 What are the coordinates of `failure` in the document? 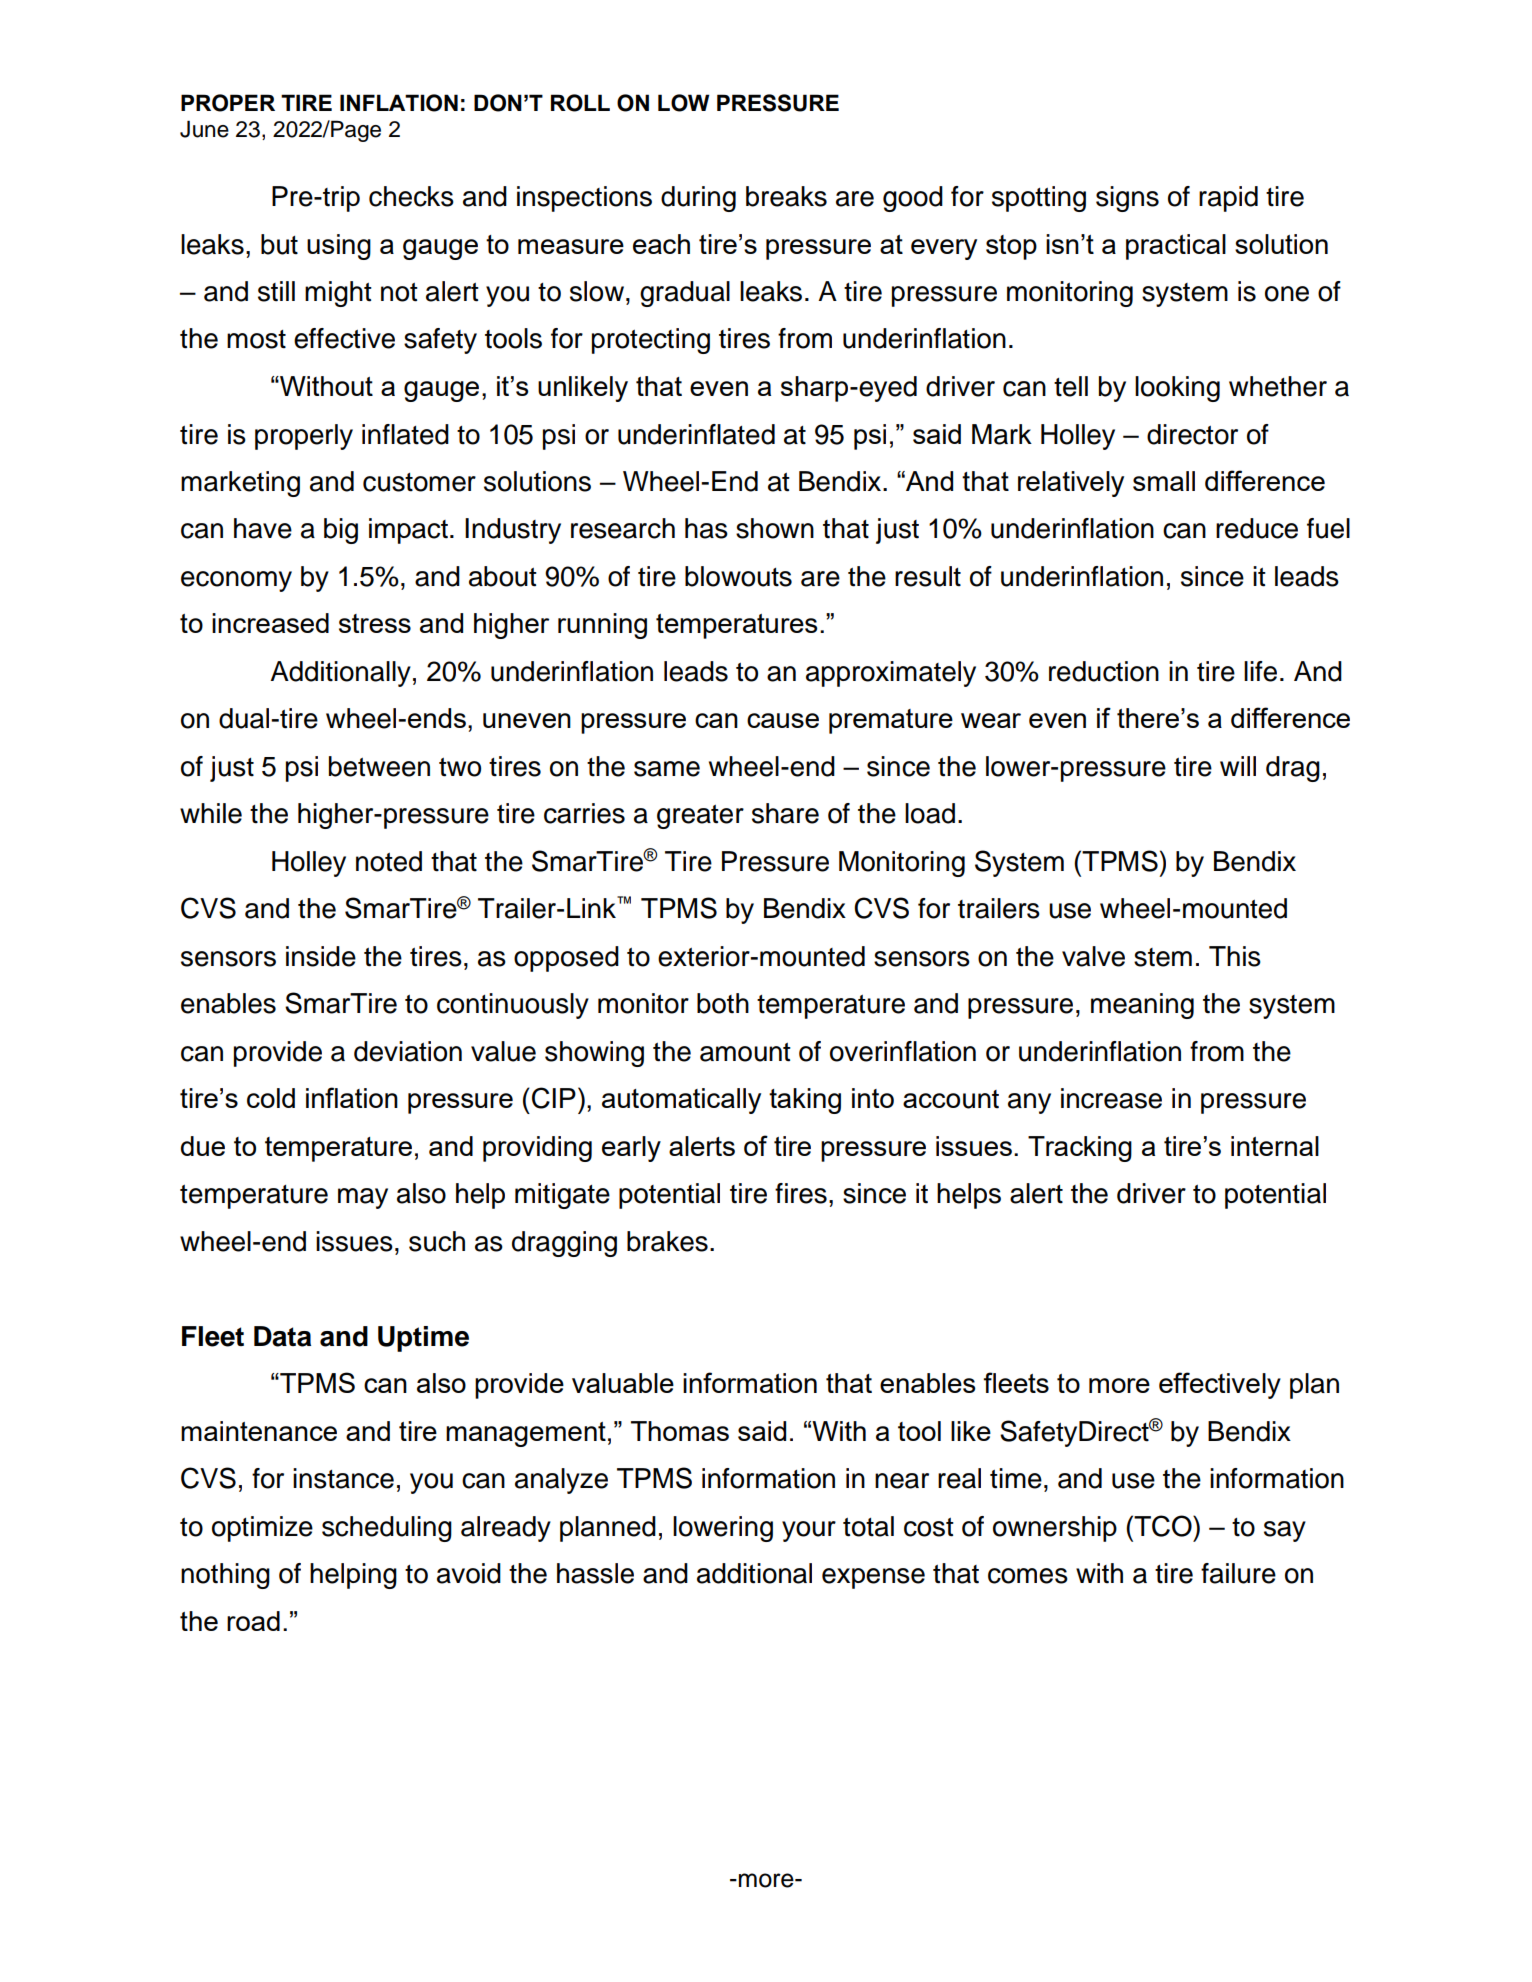 It's located at (1238, 1573).
